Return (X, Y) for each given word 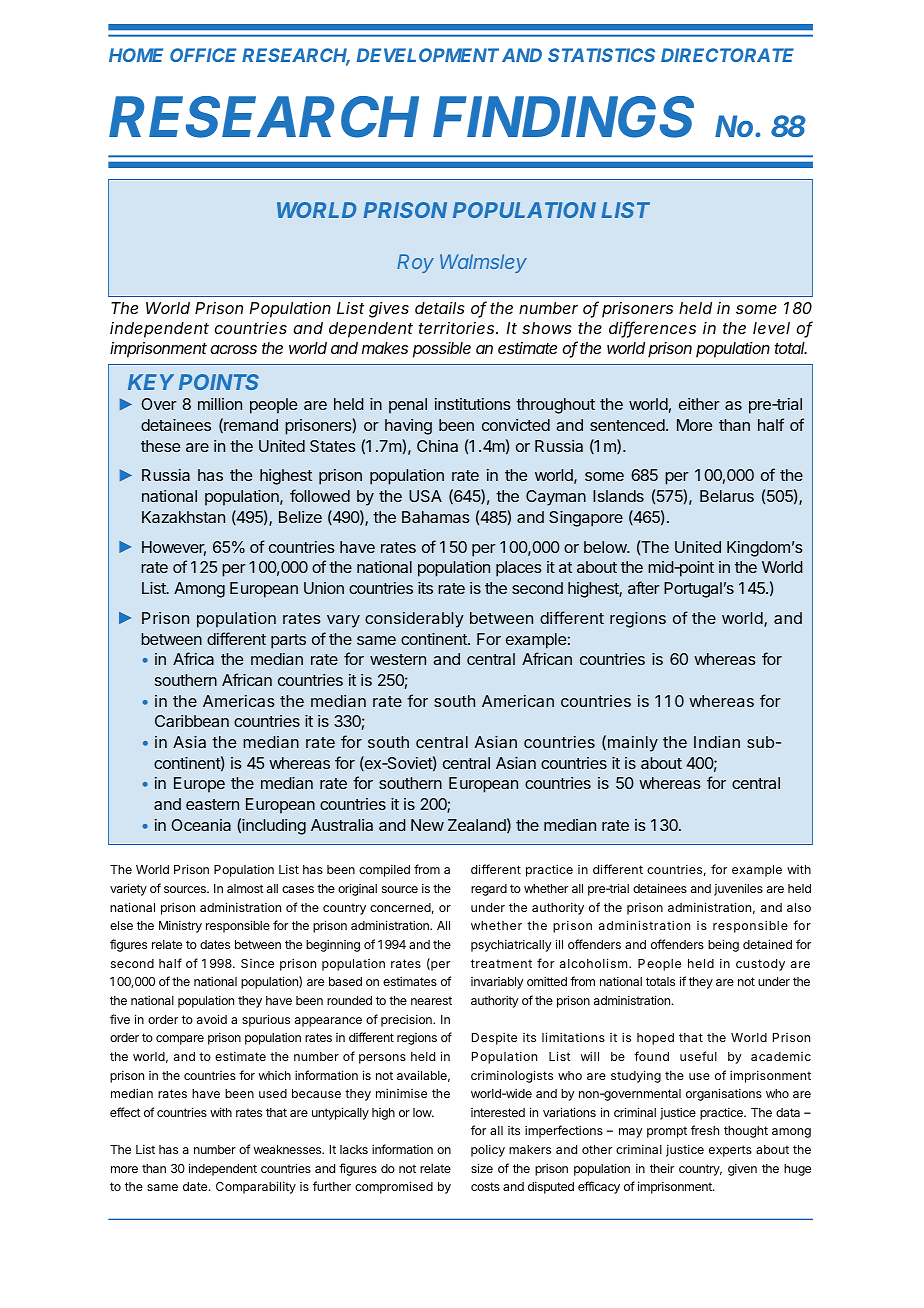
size (482, 1168)
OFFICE (203, 55)
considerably (414, 620)
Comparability (256, 1187)
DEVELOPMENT (428, 55)
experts (730, 1151)
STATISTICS (601, 55)
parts (288, 641)
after (644, 587)
